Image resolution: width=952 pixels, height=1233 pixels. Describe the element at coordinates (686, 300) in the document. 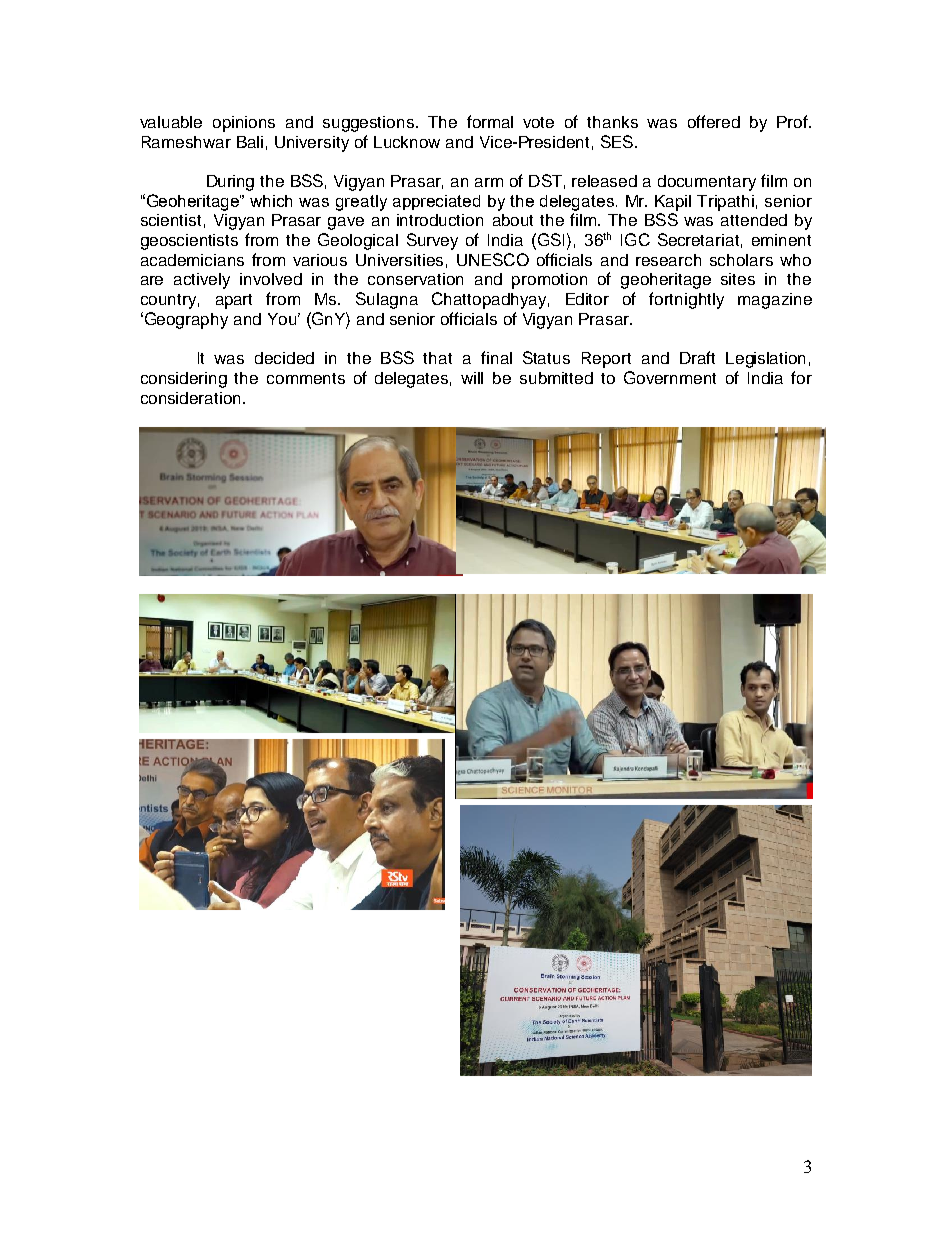

I see `fortnightly` at that location.
